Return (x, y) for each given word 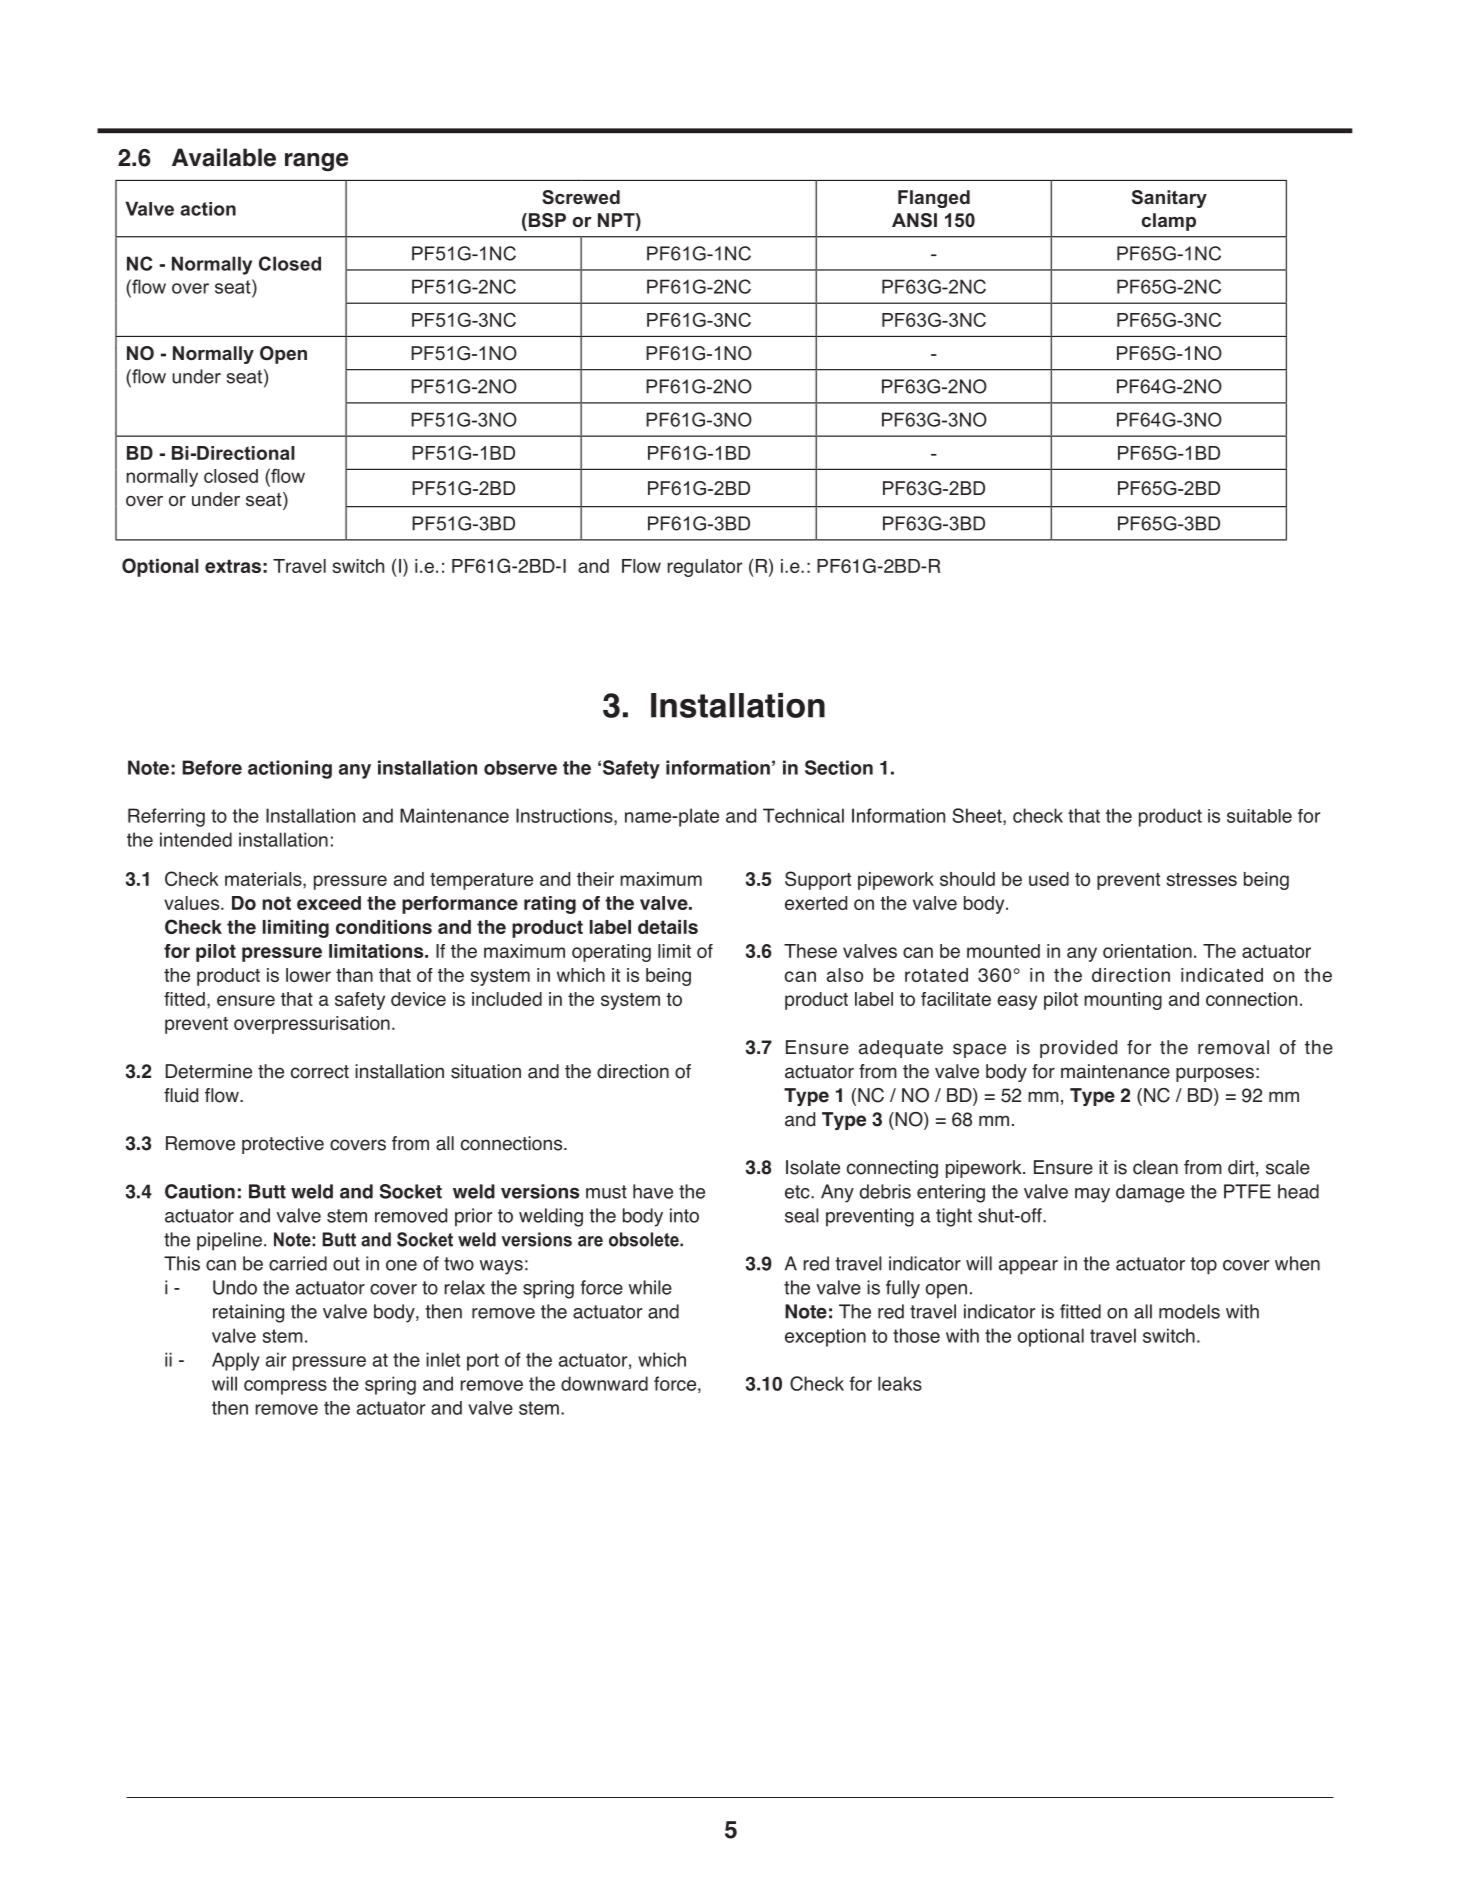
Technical (803, 815)
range (316, 162)
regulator (704, 568)
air (276, 1359)
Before (212, 767)
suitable (1259, 816)
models (1189, 1311)
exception (825, 1337)
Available (224, 157)
